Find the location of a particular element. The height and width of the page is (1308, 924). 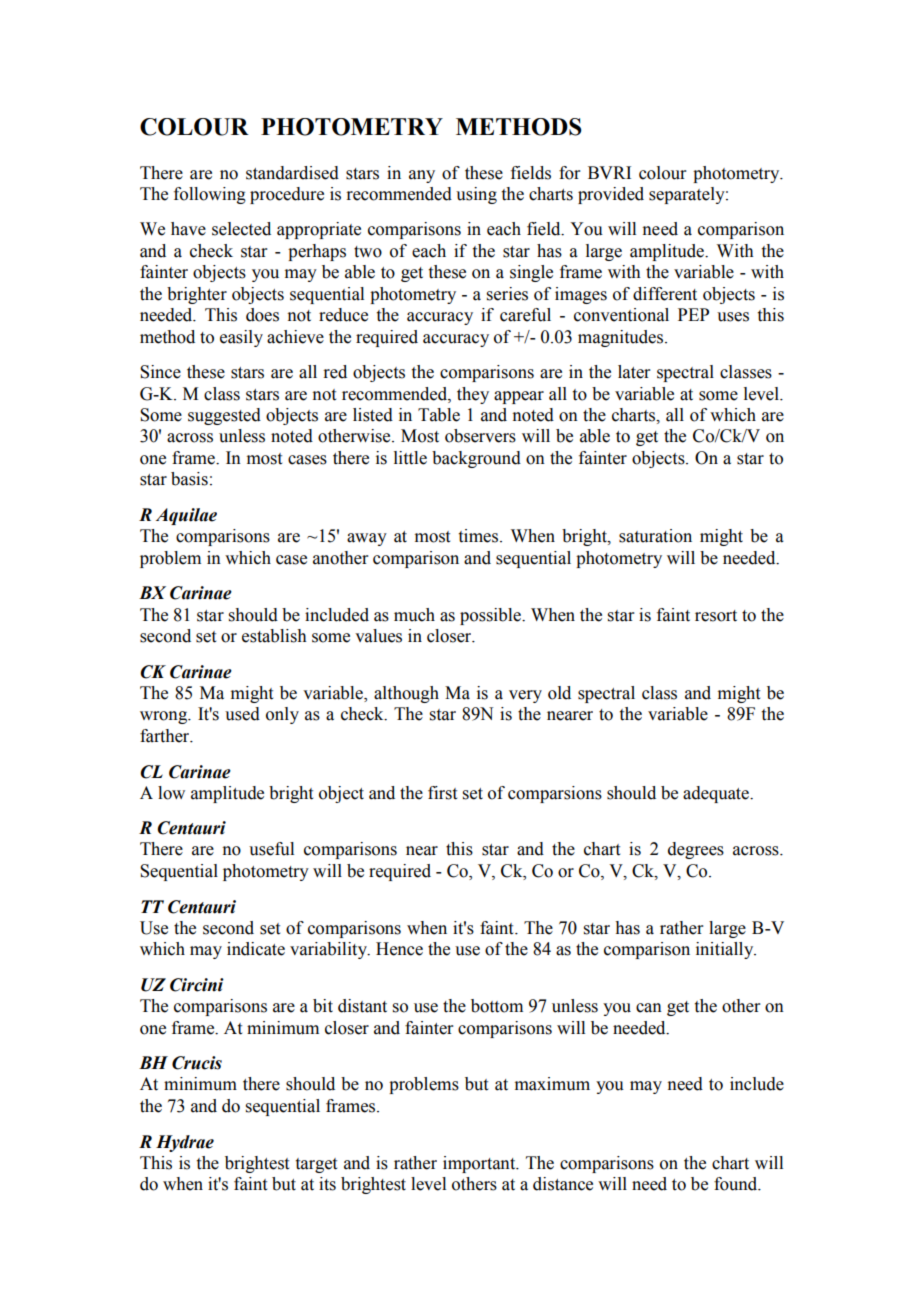

provided is located at coordinates (611, 195).
